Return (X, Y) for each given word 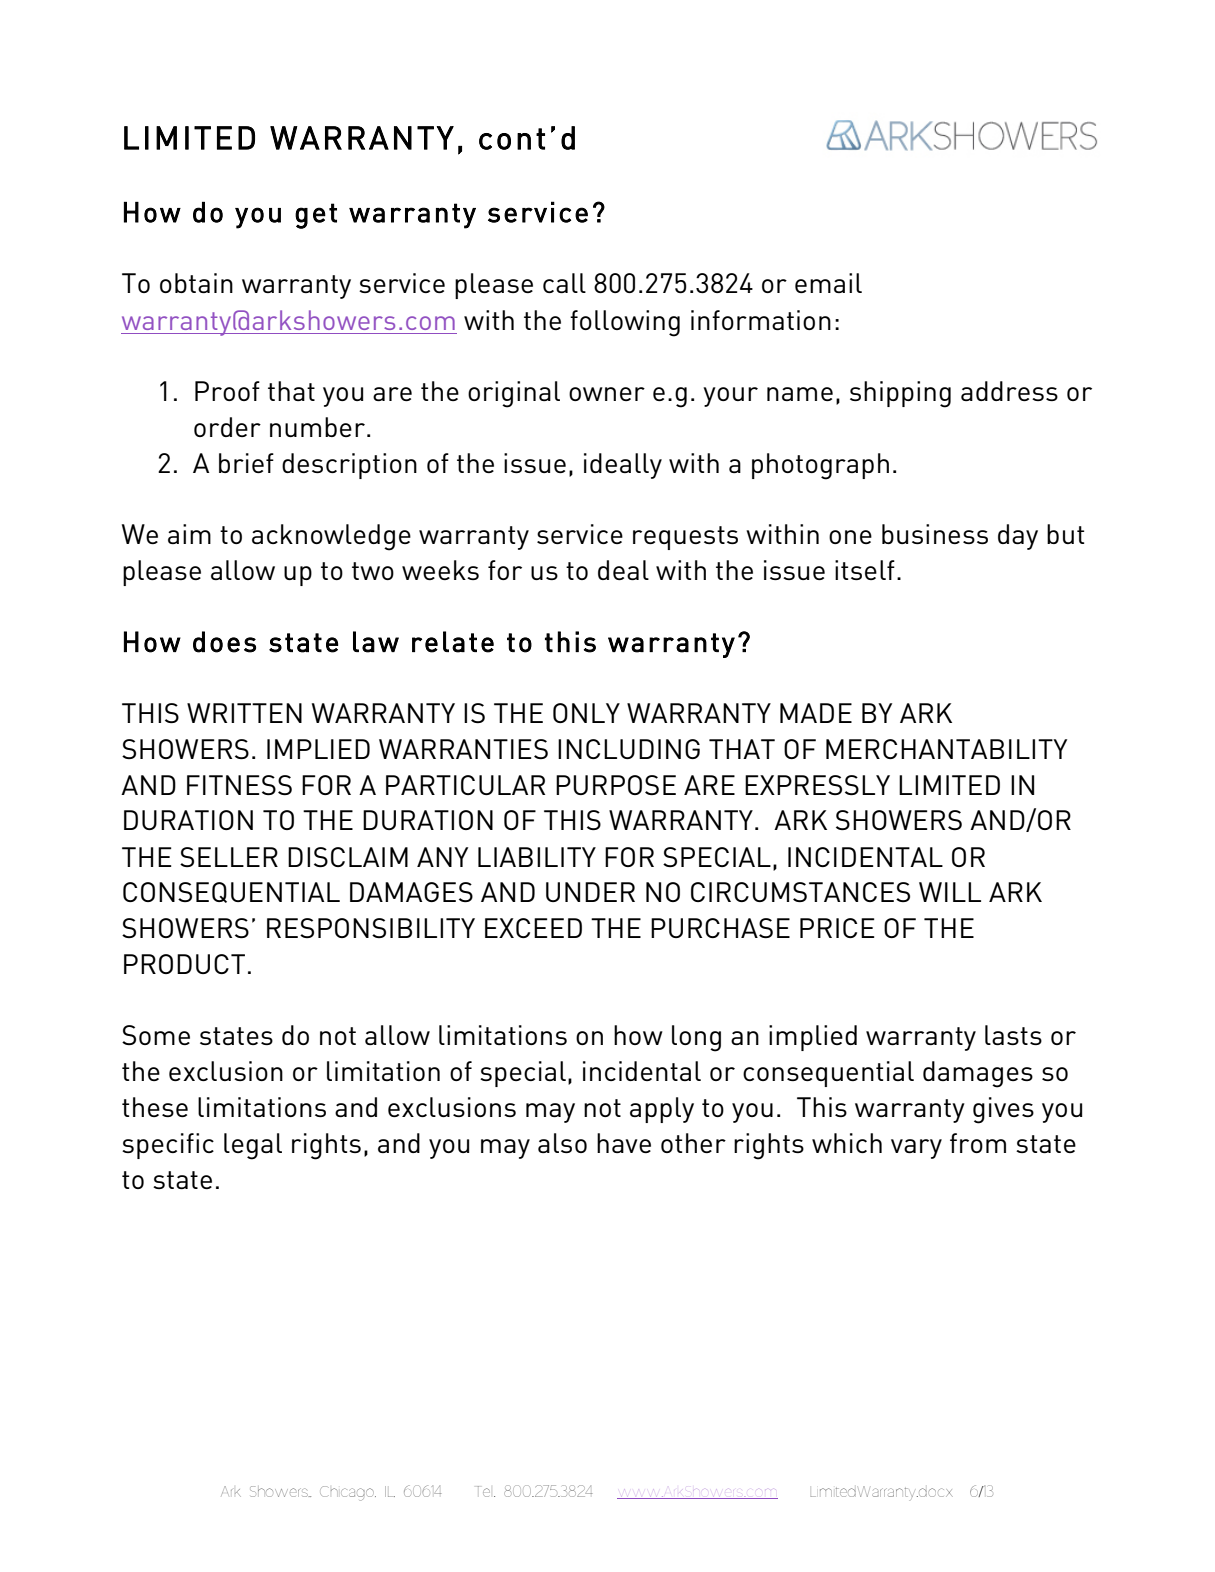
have (624, 1143)
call (564, 283)
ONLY (586, 713)
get (316, 216)
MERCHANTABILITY (946, 749)
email (828, 283)
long (696, 1038)
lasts (1013, 1035)
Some (156, 1035)
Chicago (348, 1493)
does (224, 642)
